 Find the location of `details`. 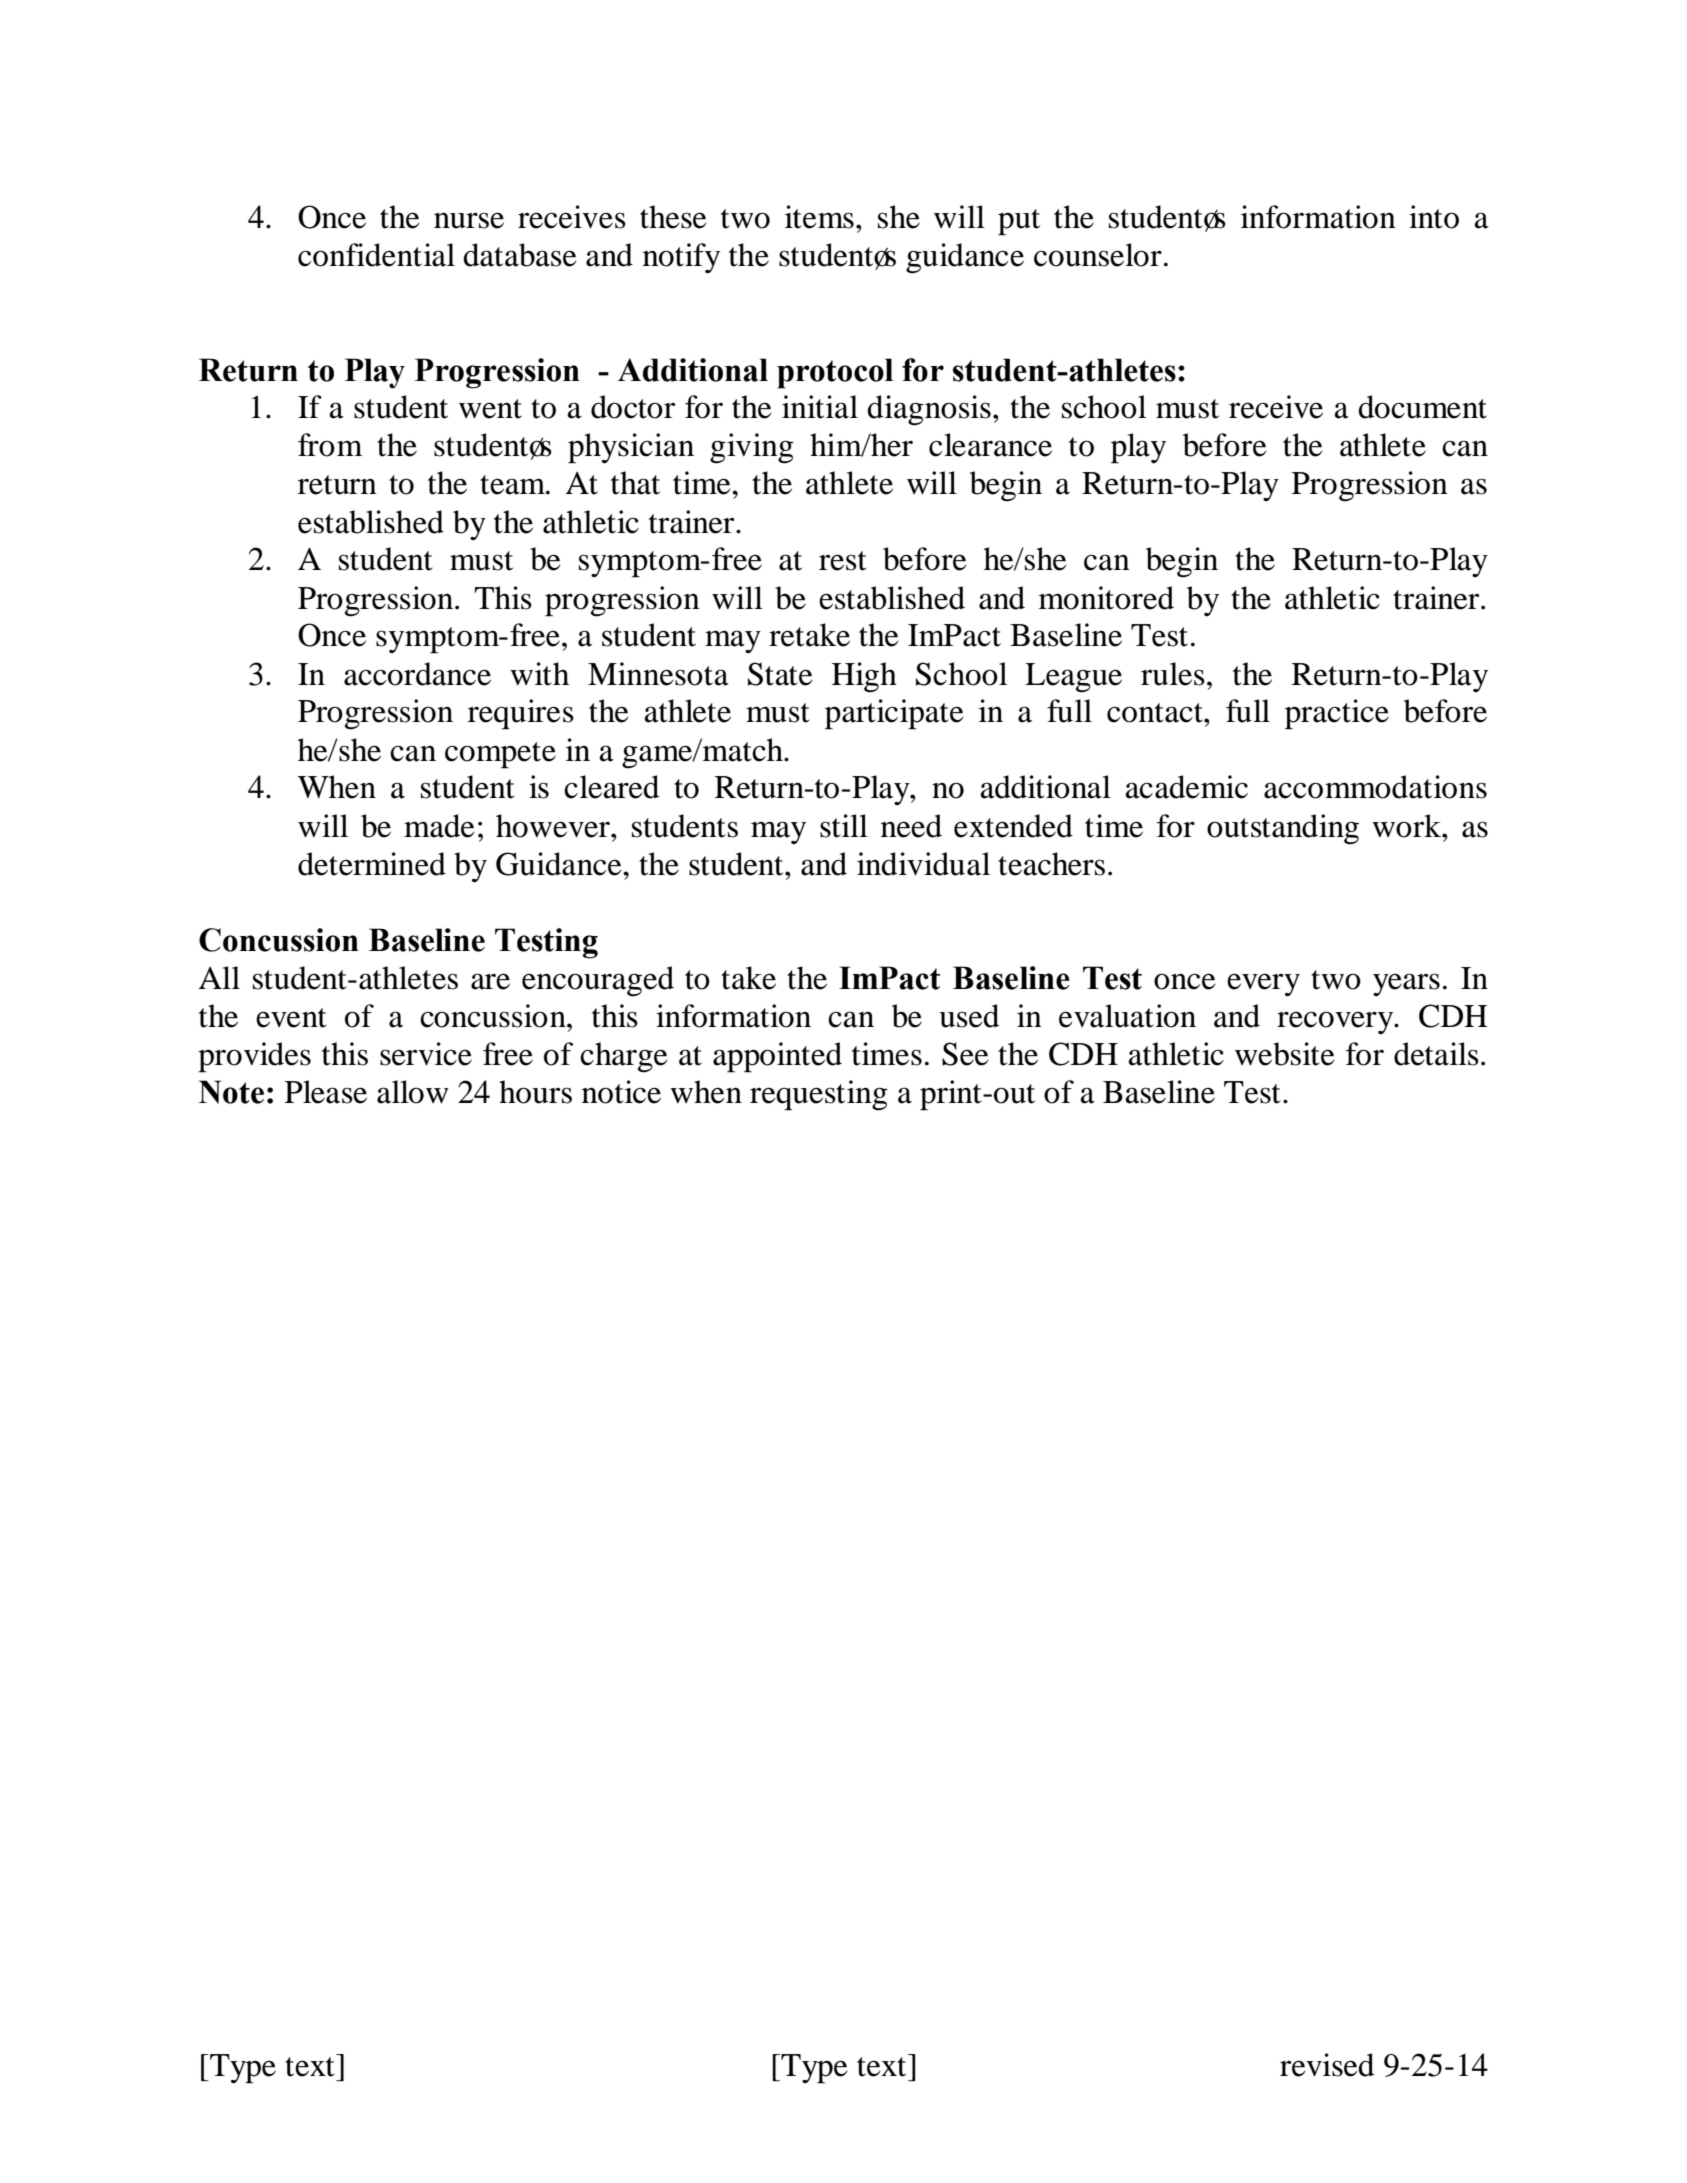

details is located at coordinates (1436, 1054).
